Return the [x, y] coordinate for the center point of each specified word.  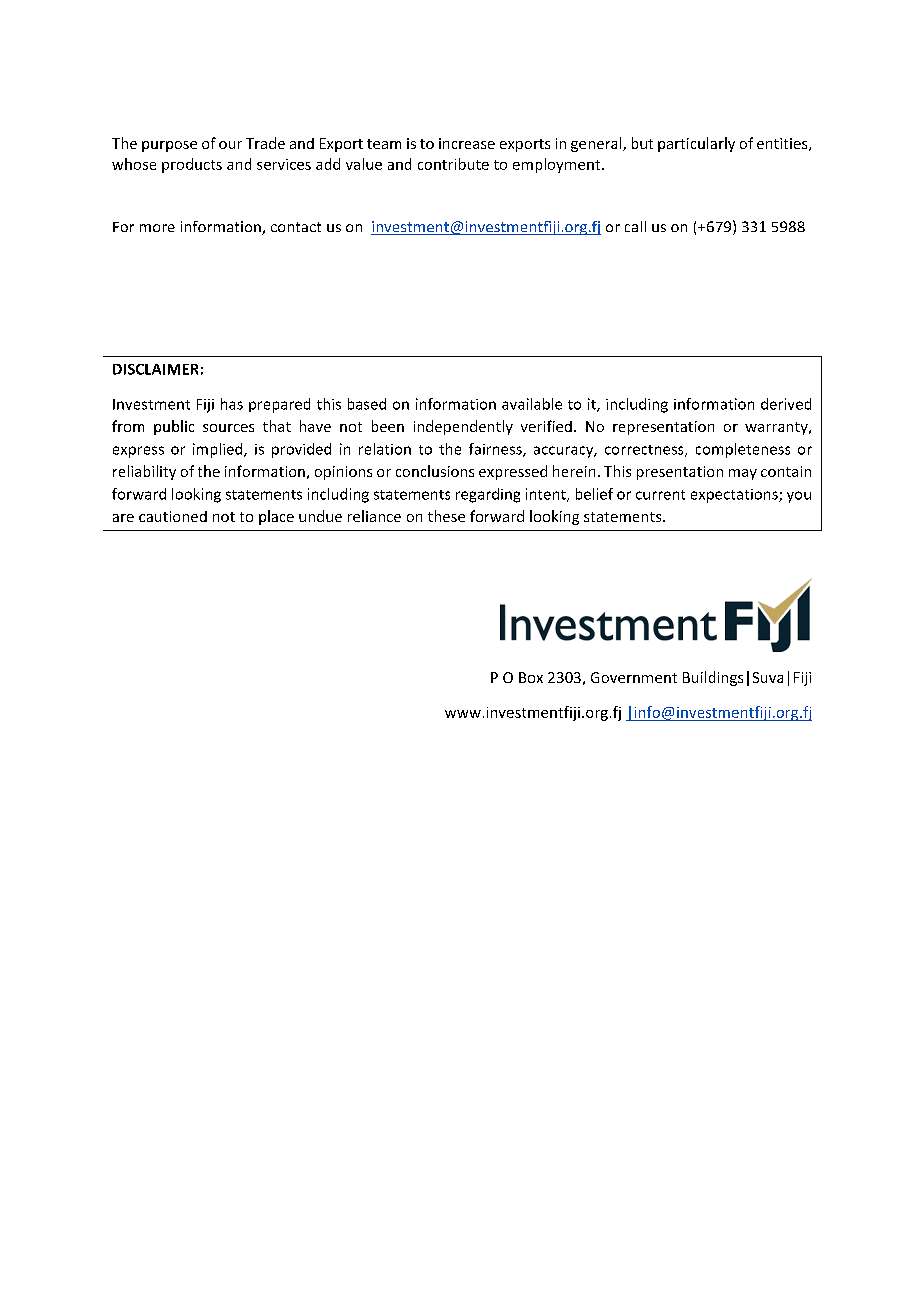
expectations [735, 496]
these [446, 516]
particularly [696, 144]
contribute [453, 164]
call [635, 226]
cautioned [173, 516]
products [192, 165]
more [157, 228]
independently [463, 427]
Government [634, 677]
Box [531, 677]
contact [296, 227]
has [232, 404]
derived [786, 404]
